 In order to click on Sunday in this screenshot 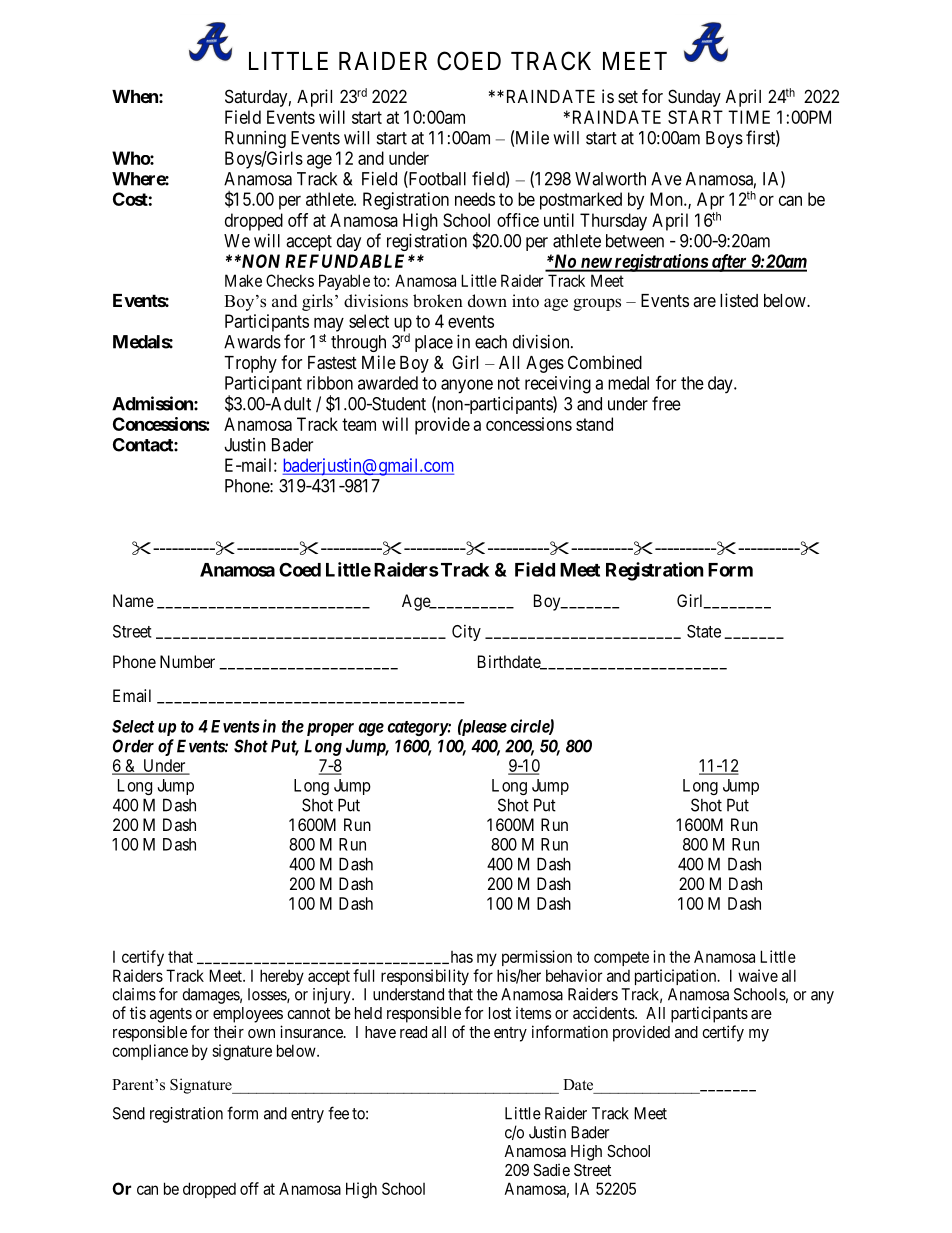, I will do `click(694, 98)`.
